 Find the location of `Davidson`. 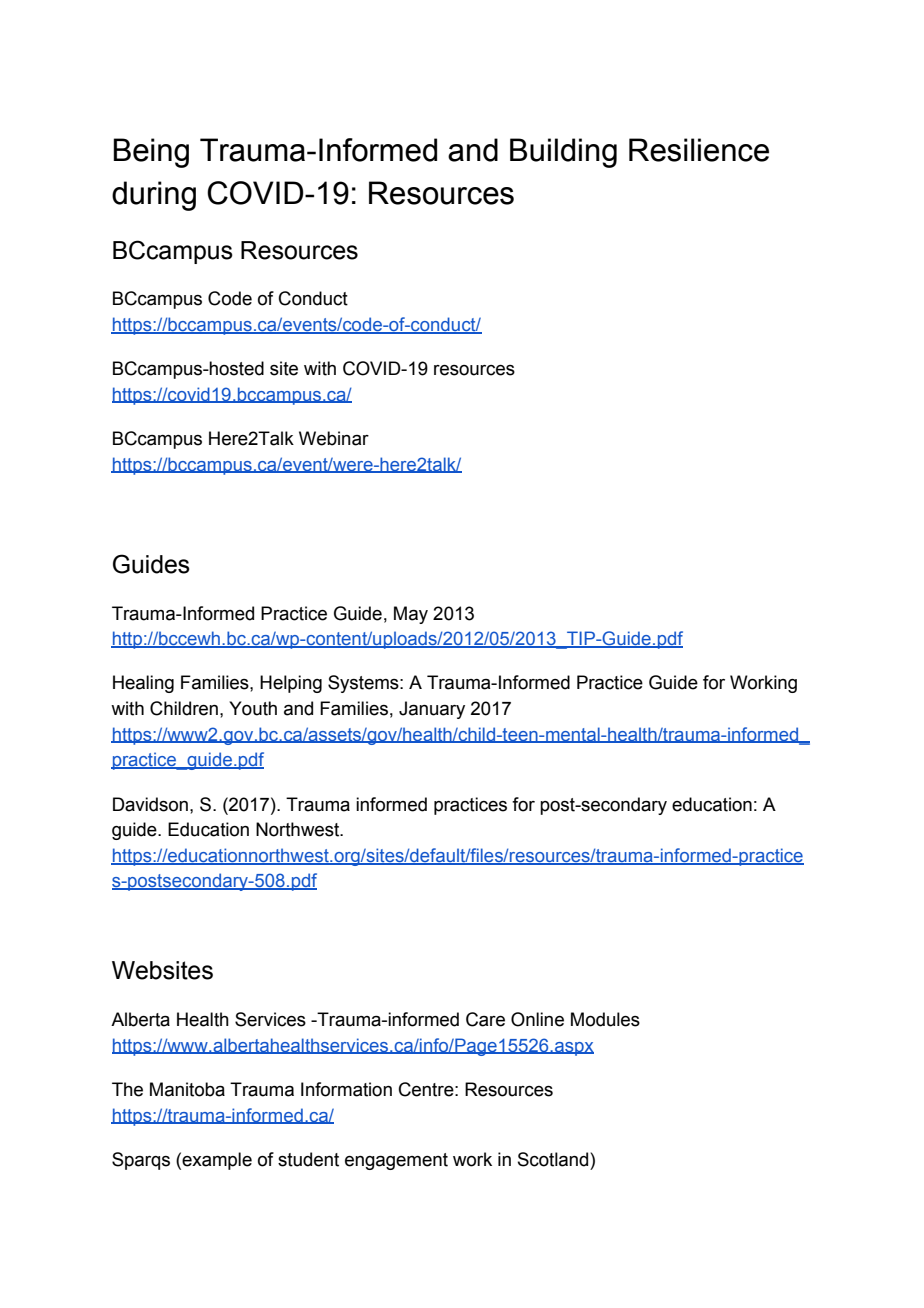

Davidson is located at coordinates (152, 804).
